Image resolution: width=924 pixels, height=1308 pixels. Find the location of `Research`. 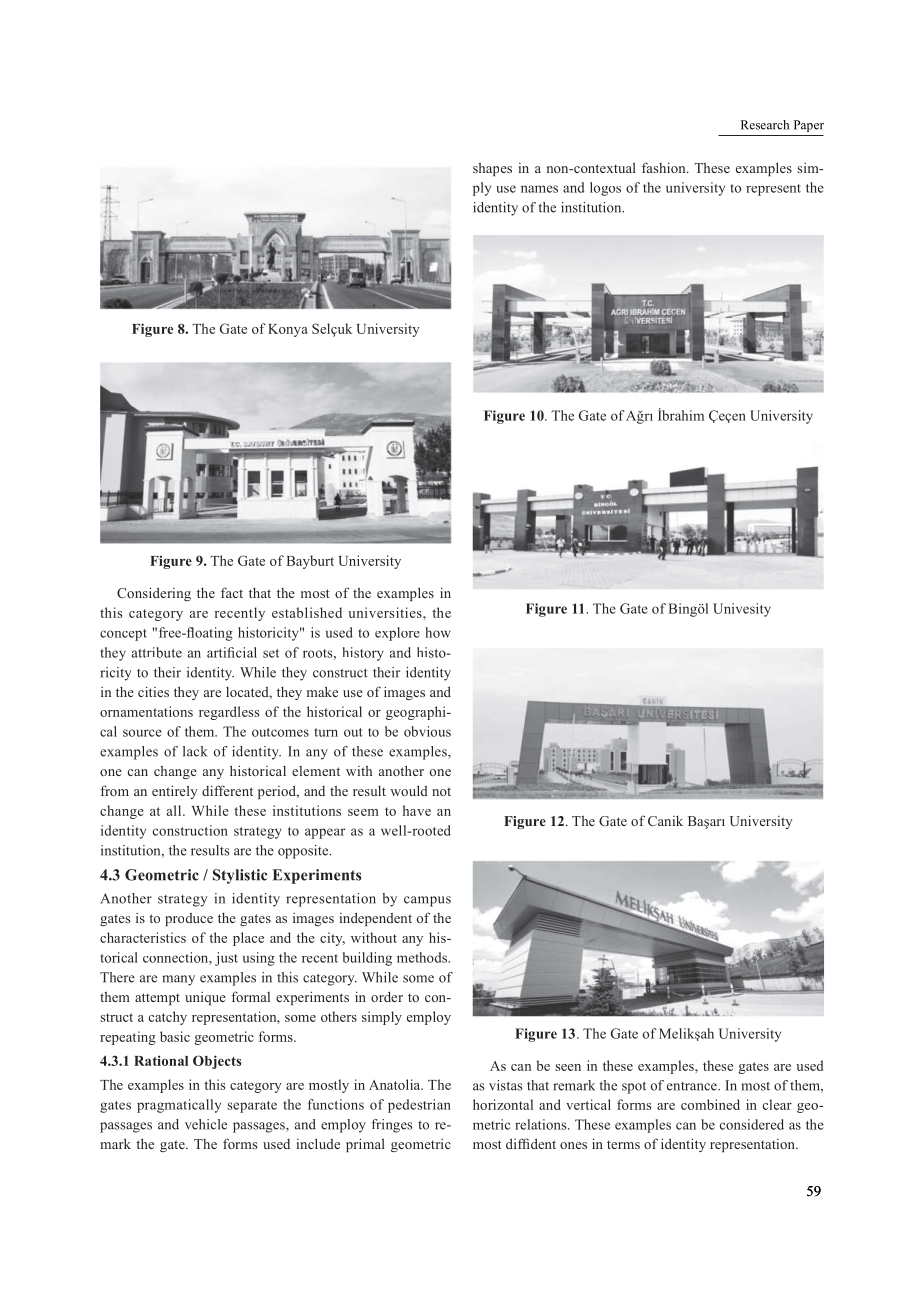

Research is located at coordinates (765, 125).
